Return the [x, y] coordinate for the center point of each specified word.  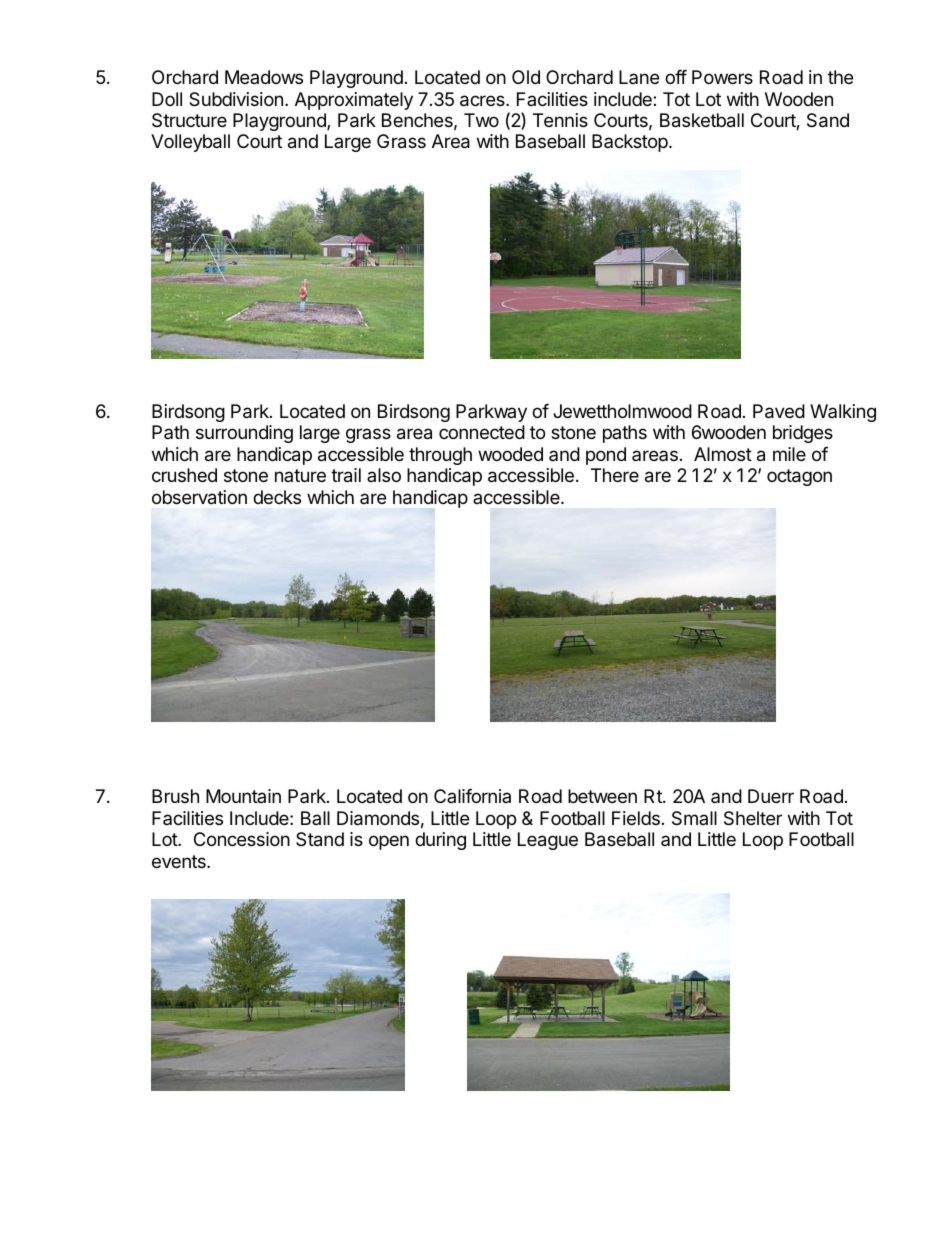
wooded [510, 454]
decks [277, 497]
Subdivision [236, 99]
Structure [189, 120]
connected [482, 432]
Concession [242, 839]
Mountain [243, 796]
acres [483, 101]
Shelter [753, 818]
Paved [779, 411]
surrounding [244, 434]
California [472, 796]
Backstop [631, 143]
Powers [722, 77]
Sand [828, 120]
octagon [799, 477]
